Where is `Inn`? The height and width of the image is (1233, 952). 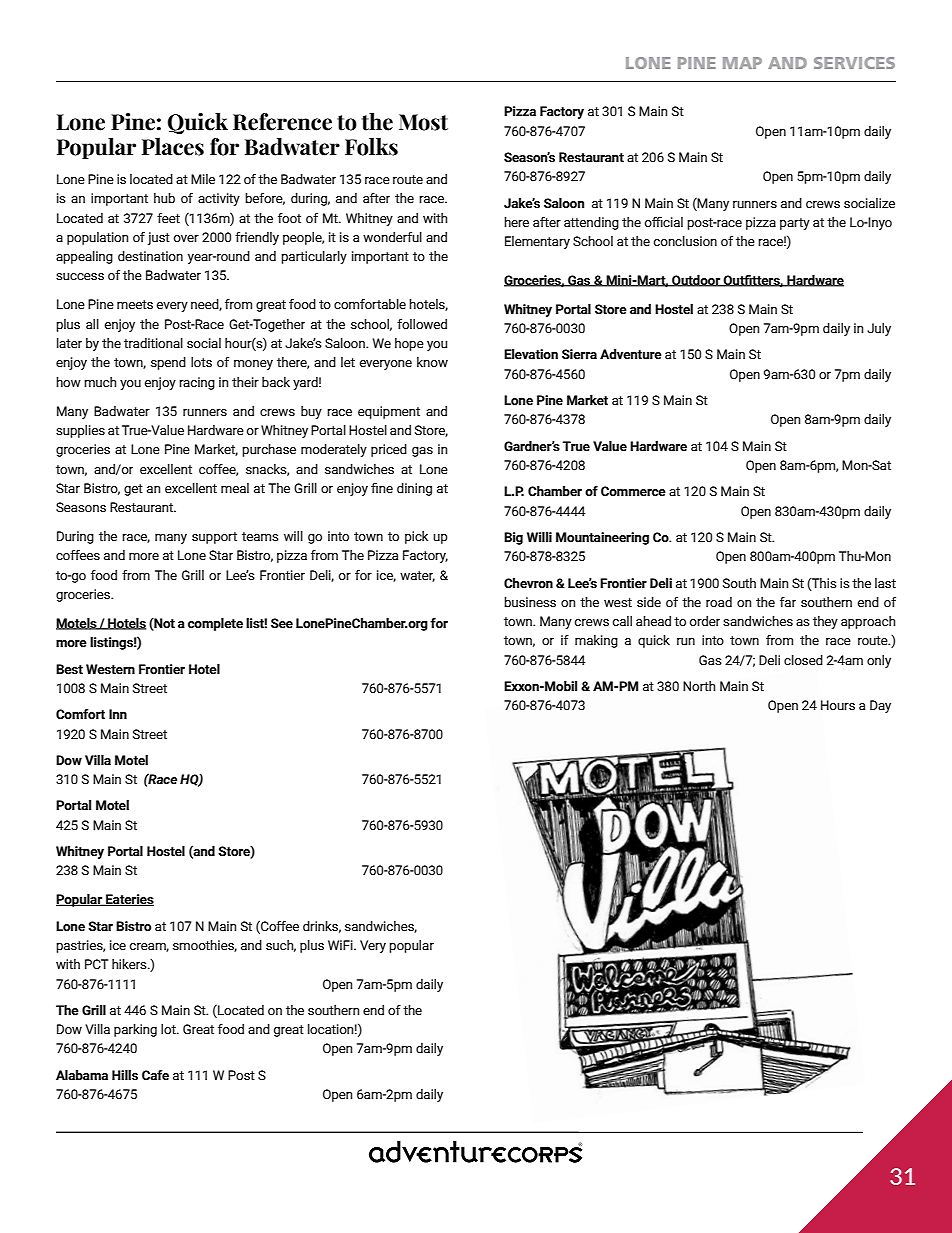
Inn is located at coordinates (118, 714).
